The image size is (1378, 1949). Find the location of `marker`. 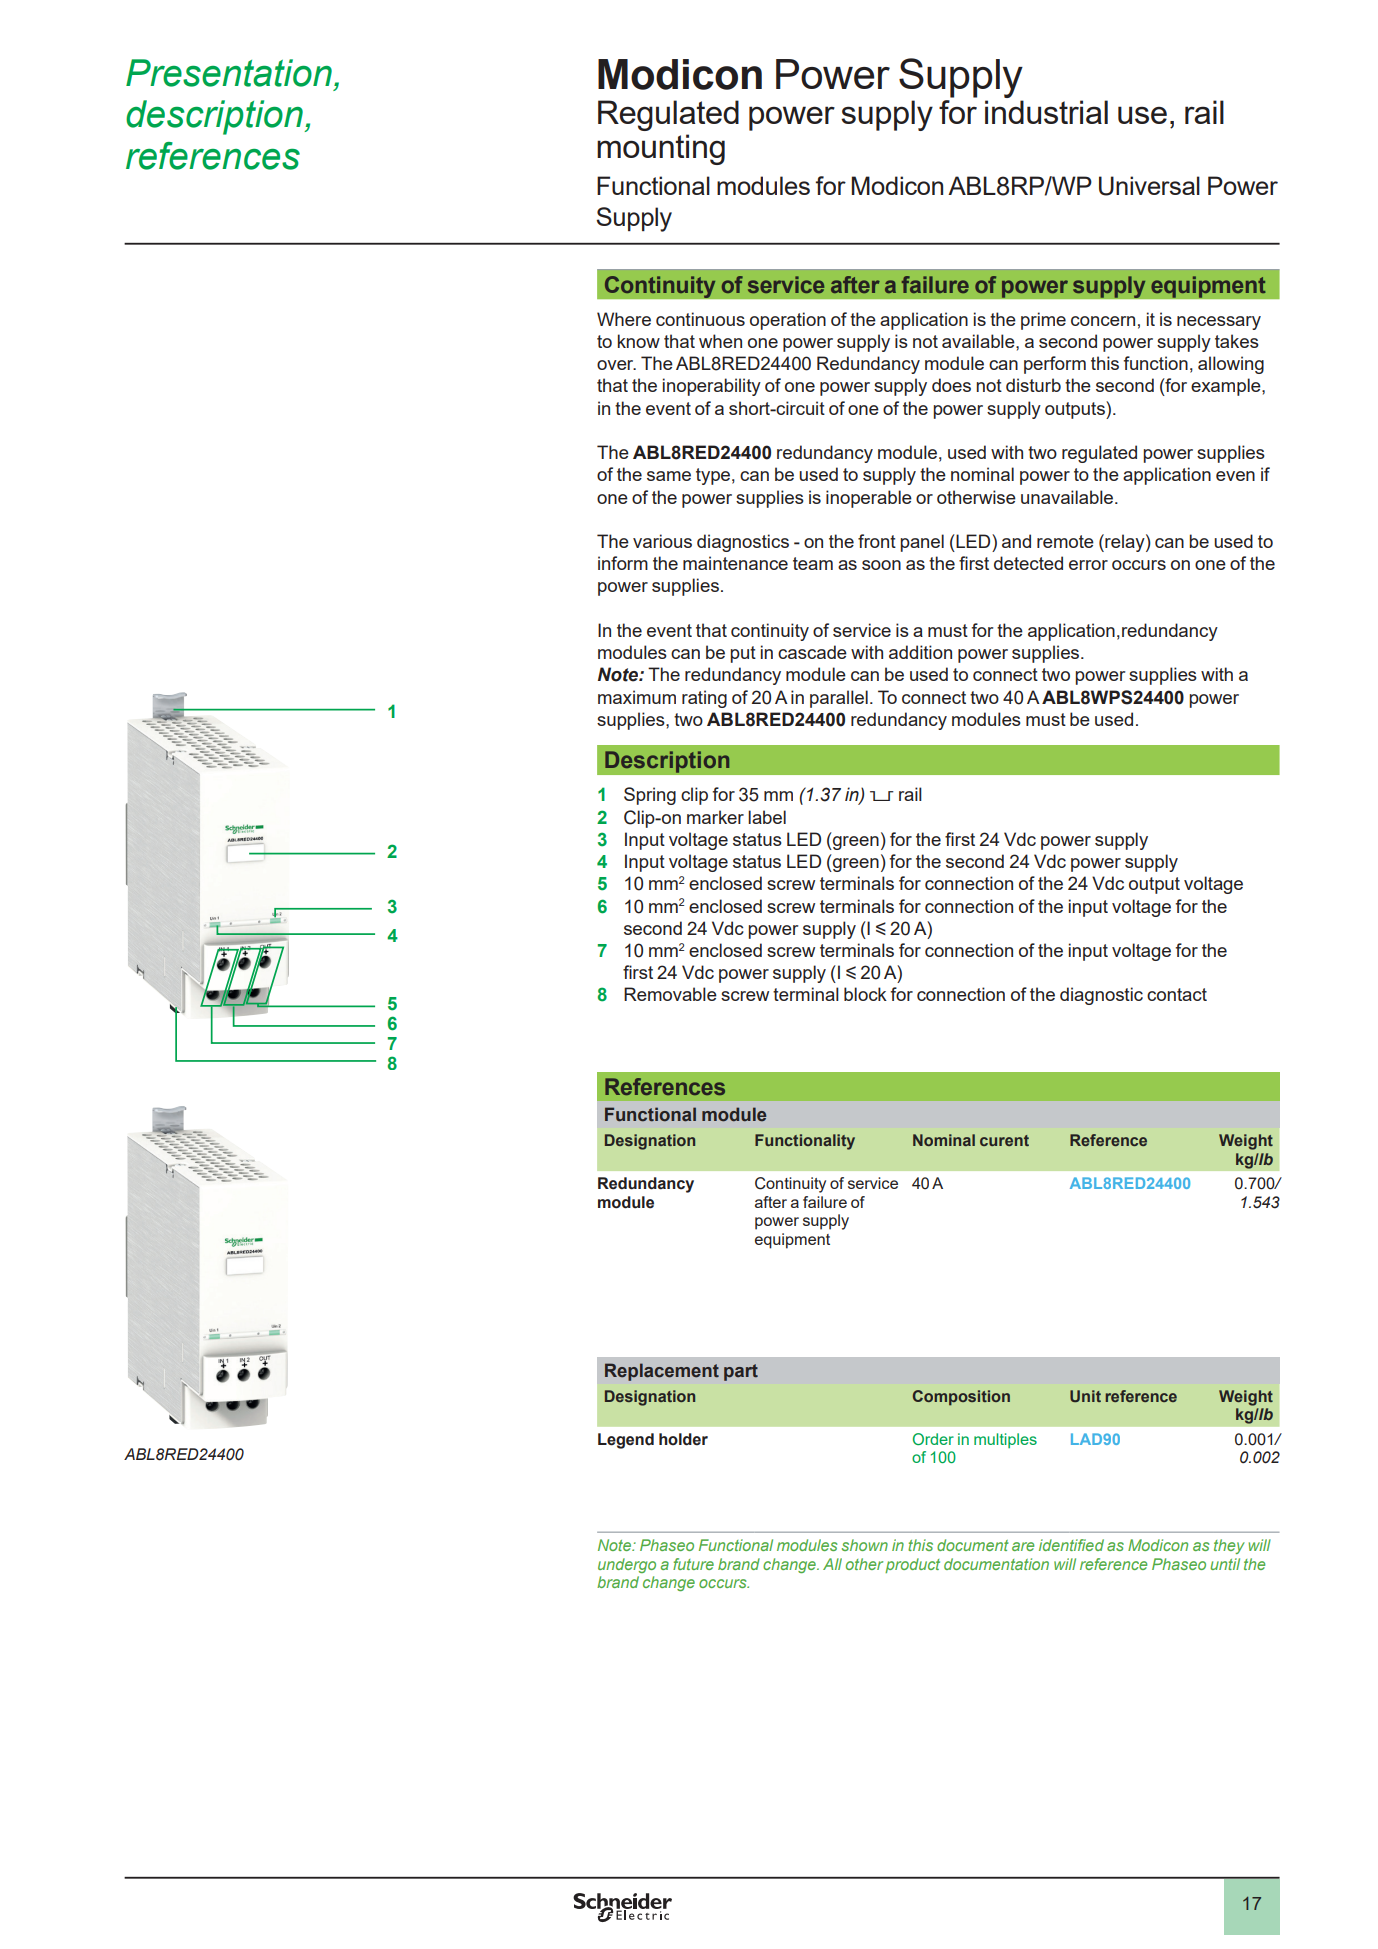

marker is located at coordinates (715, 817).
